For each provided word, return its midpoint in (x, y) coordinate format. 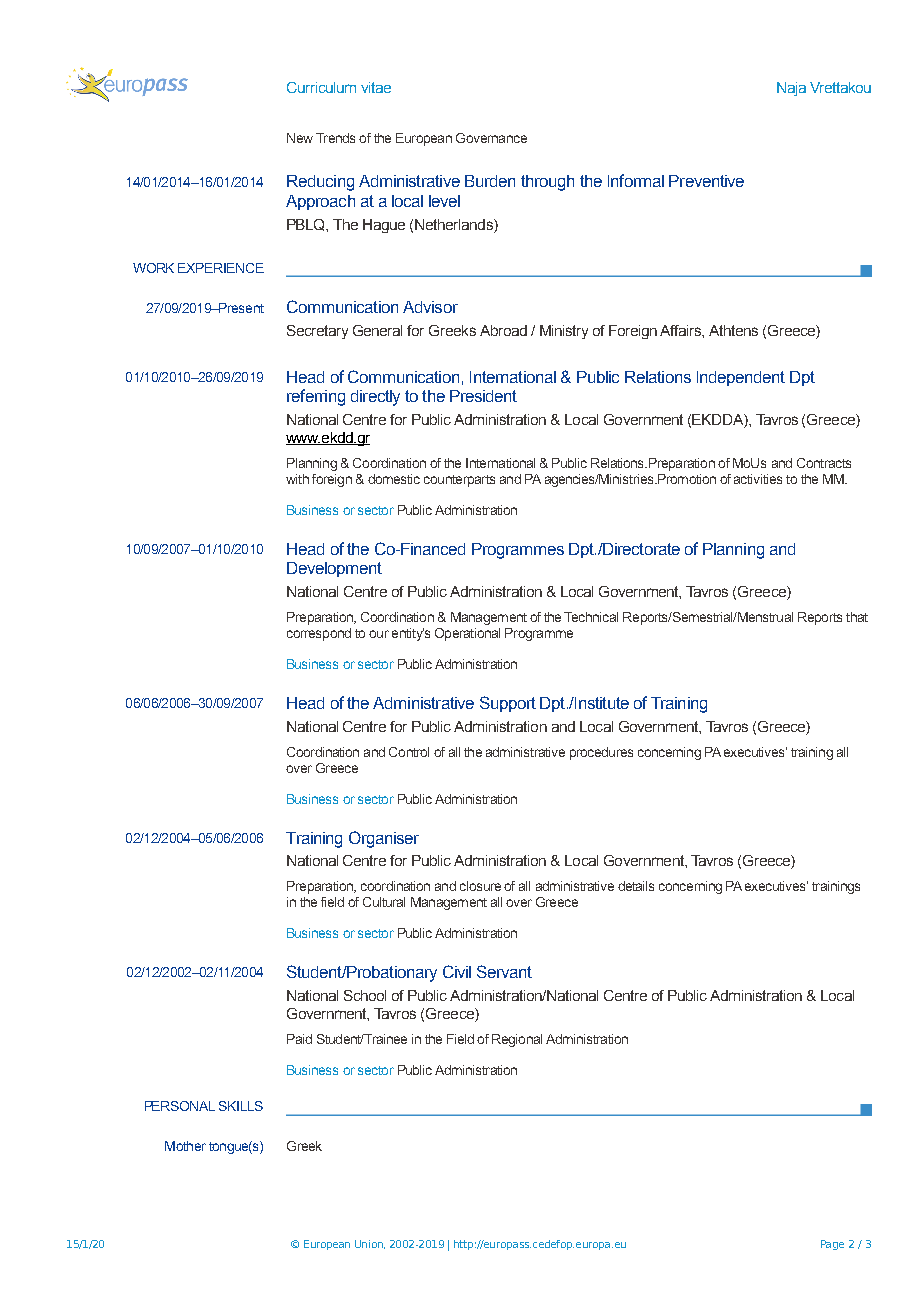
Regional (517, 1040)
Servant (504, 971)
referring (316, 397)
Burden (490, 181)
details (636, 886)
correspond (319, 634)
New (300, 138)
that (857, 617)
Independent (741, 378)
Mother (185, 1146)
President (483, 396)
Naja (791, 89)
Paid (299, 1039)
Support (508, 704)
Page (832, 1245)
